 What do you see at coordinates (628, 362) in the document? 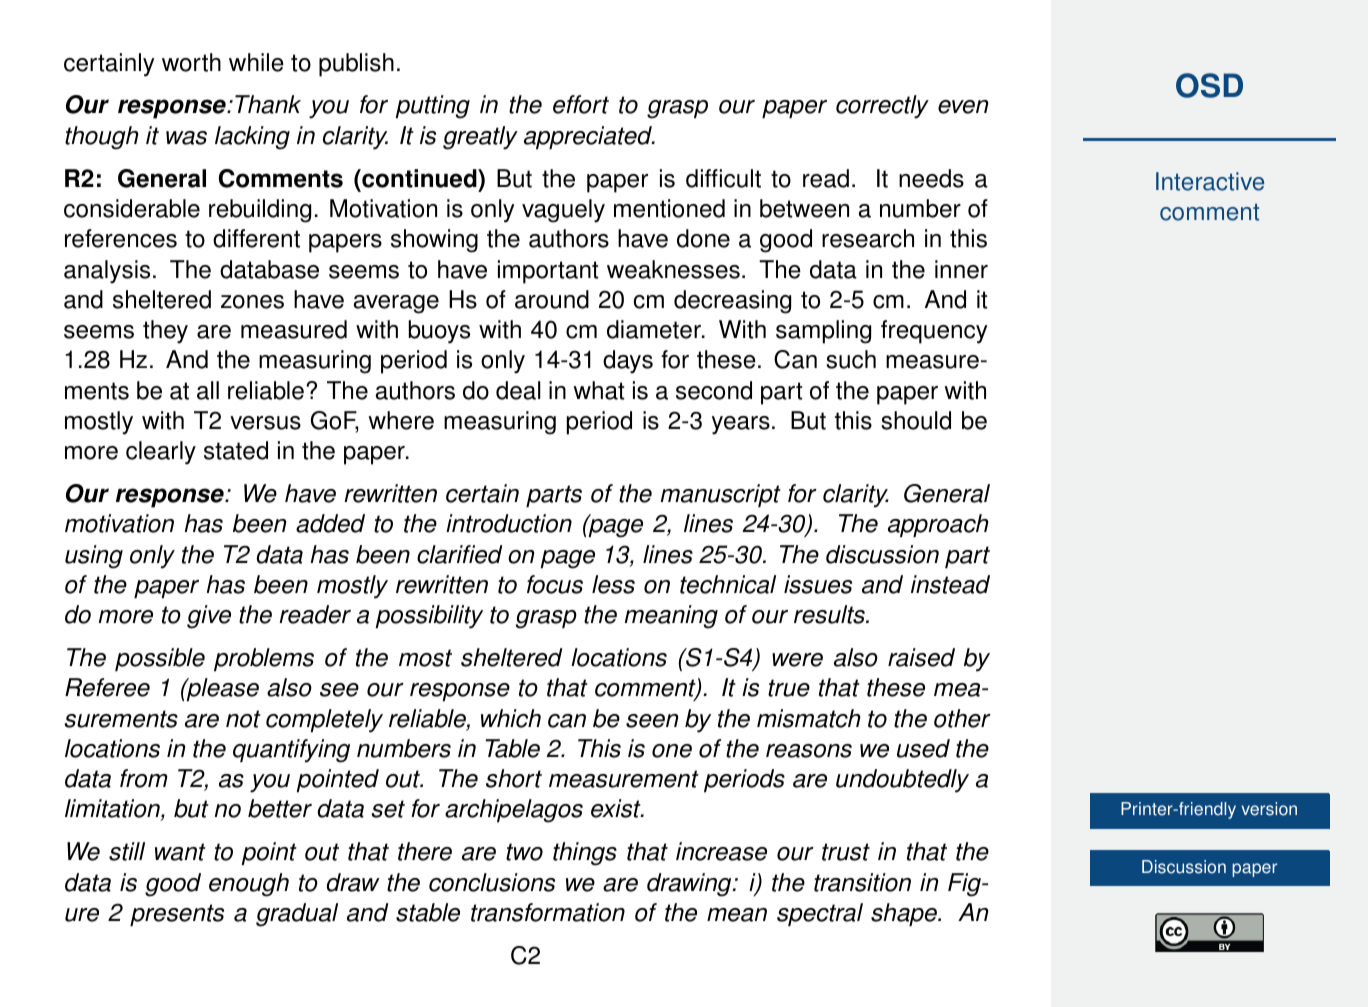
I see `days` at bounding box center [628, 362].
